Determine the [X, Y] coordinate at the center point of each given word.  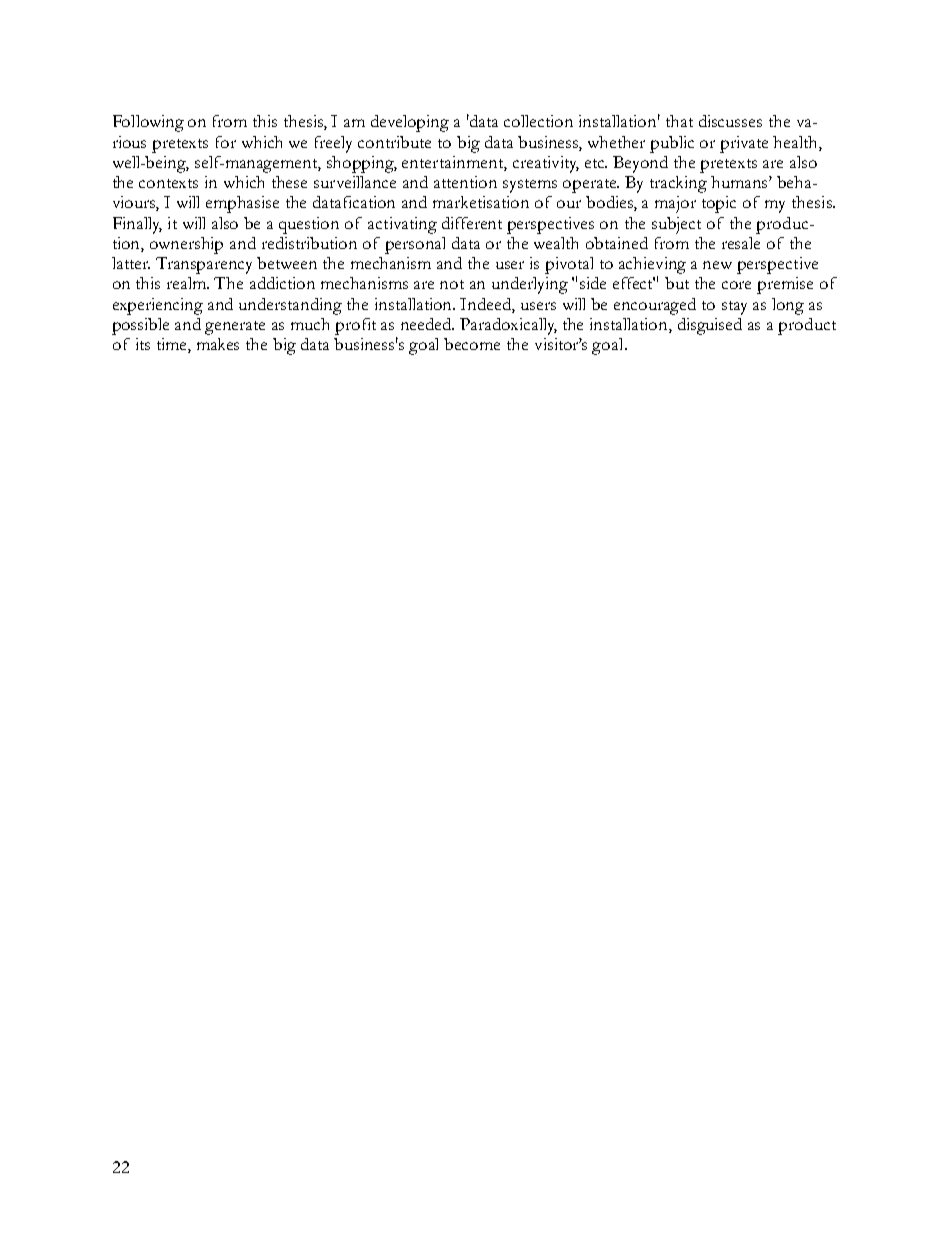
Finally [137, 225]
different [472, 223]
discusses [730, 121]
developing [410, 123]
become [472, 344]
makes [218, 344]
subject [676, 225]
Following [148, 123]
